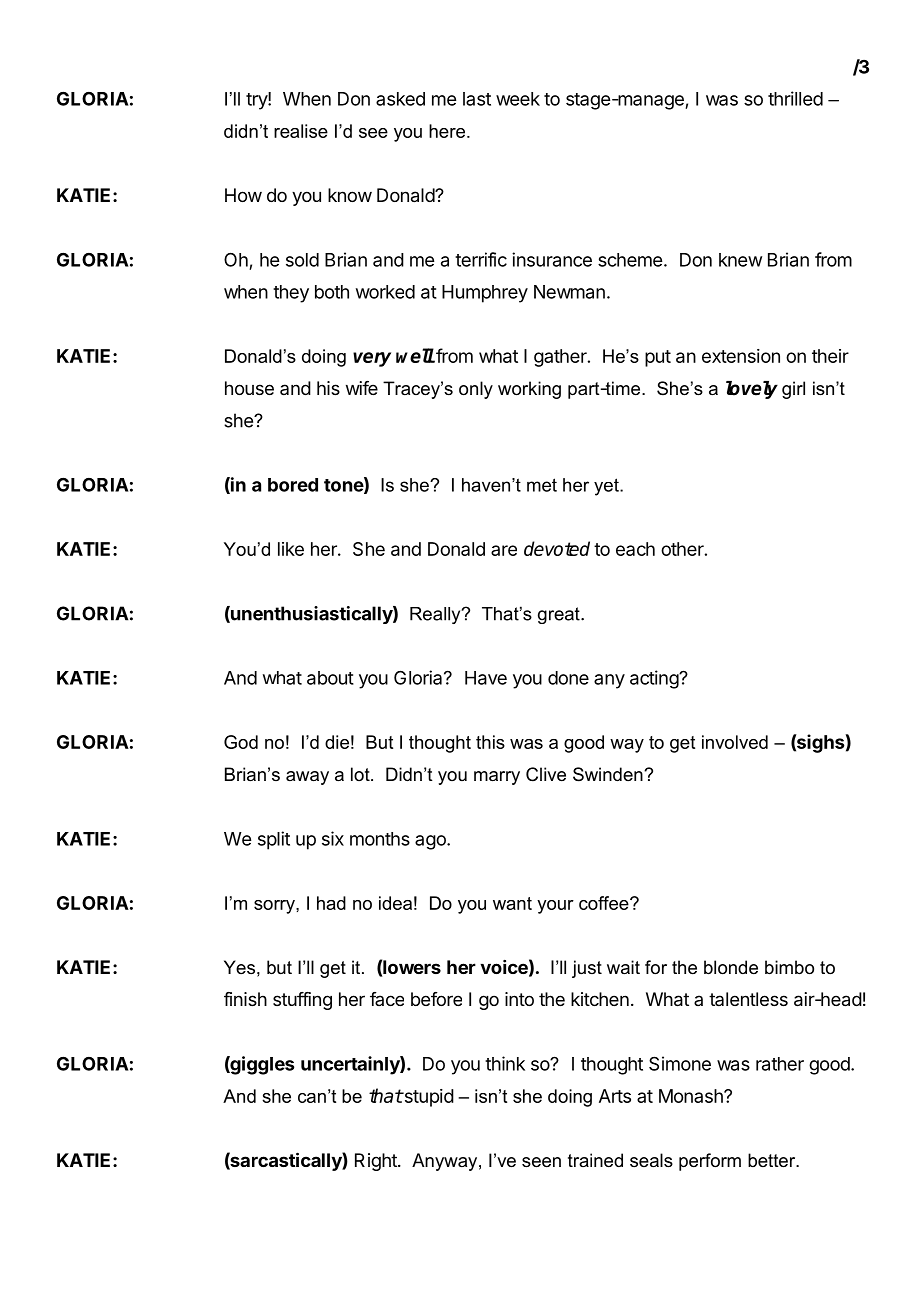  I want to click on Right, so click(377, 1162).
